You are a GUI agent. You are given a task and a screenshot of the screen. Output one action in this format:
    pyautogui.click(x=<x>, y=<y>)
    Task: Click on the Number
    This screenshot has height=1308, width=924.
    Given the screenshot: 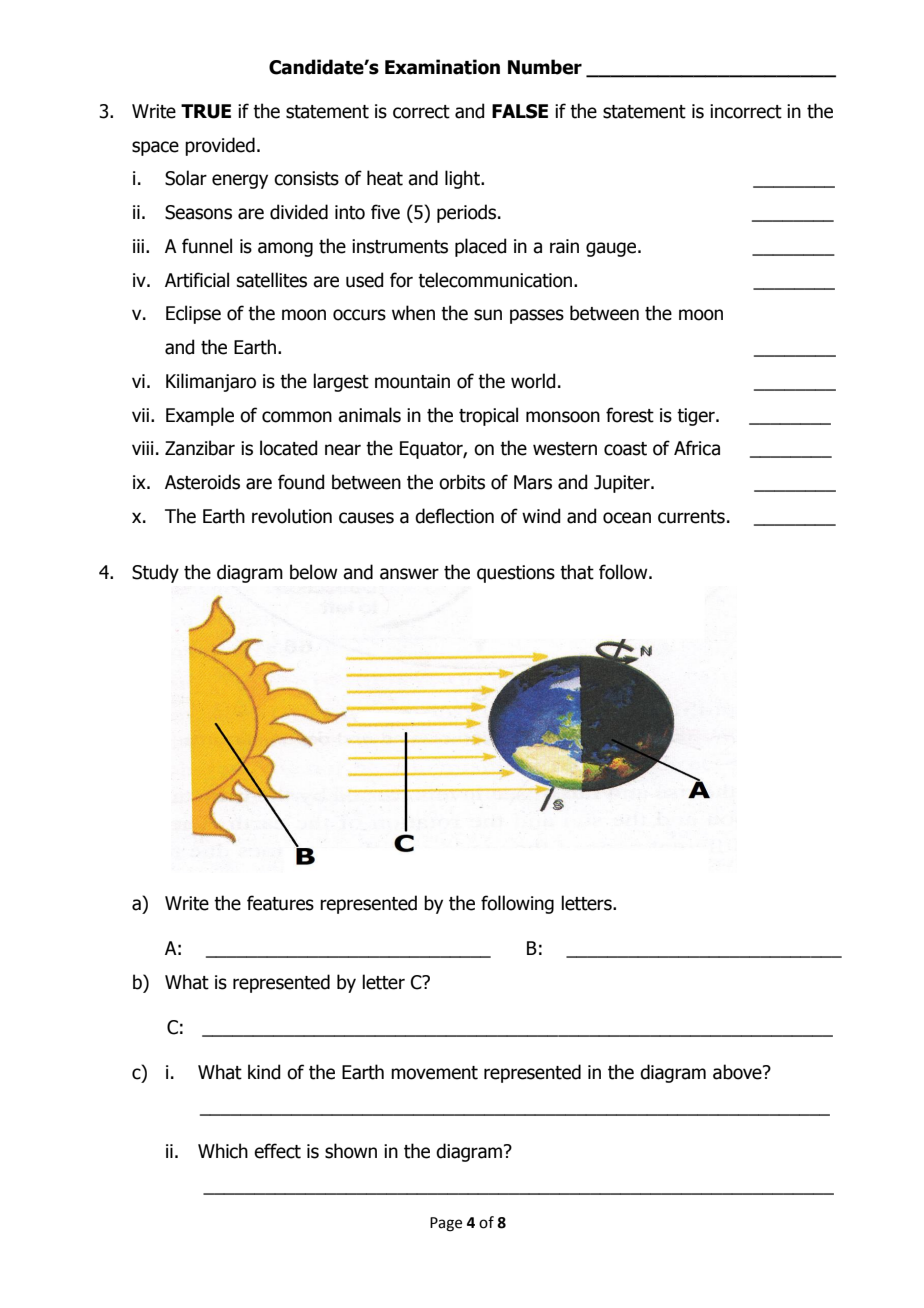 What is the action you would take?
    pyautogui.click(x=545, y=67)
